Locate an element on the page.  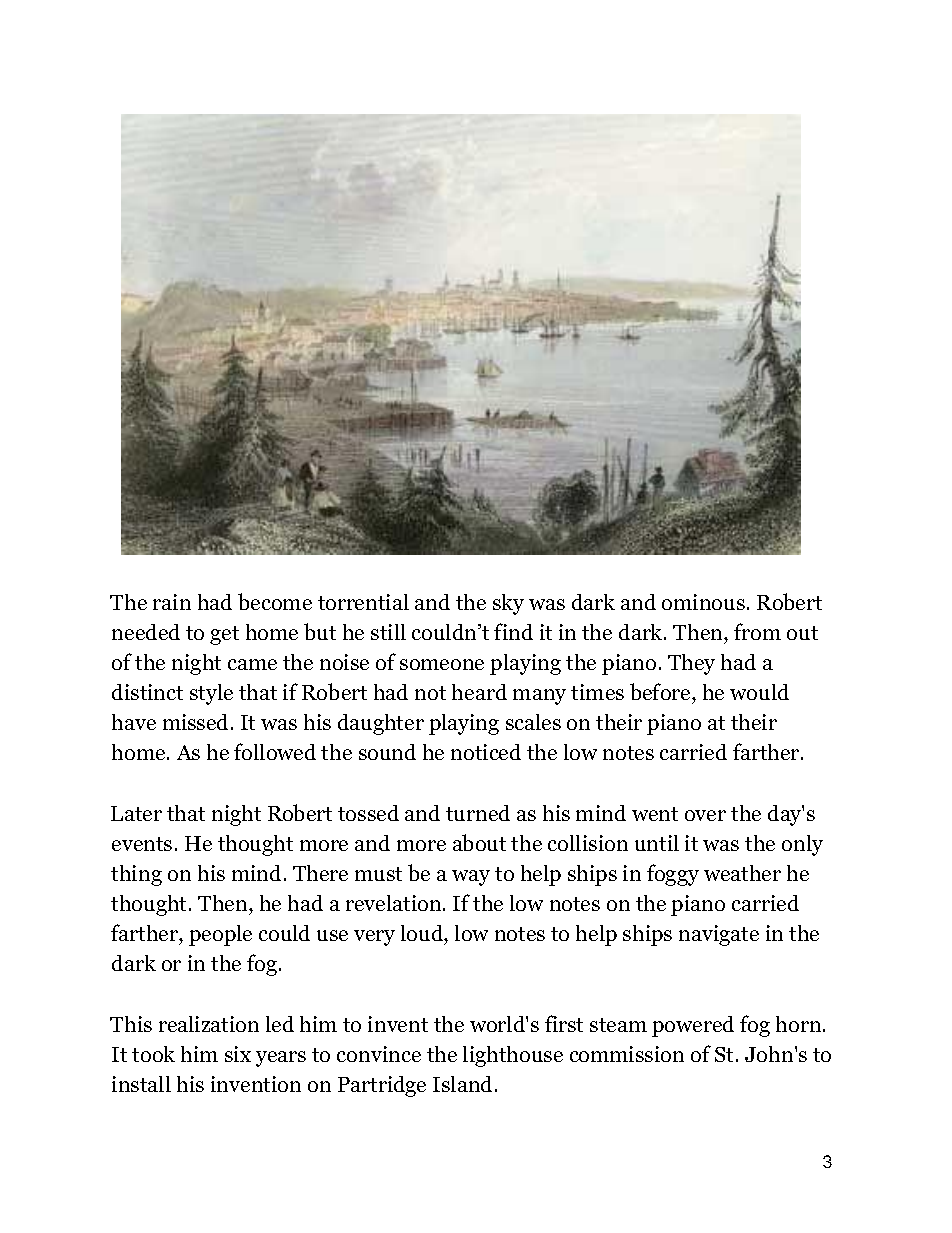
rain is located at coordinates (172, 602).
